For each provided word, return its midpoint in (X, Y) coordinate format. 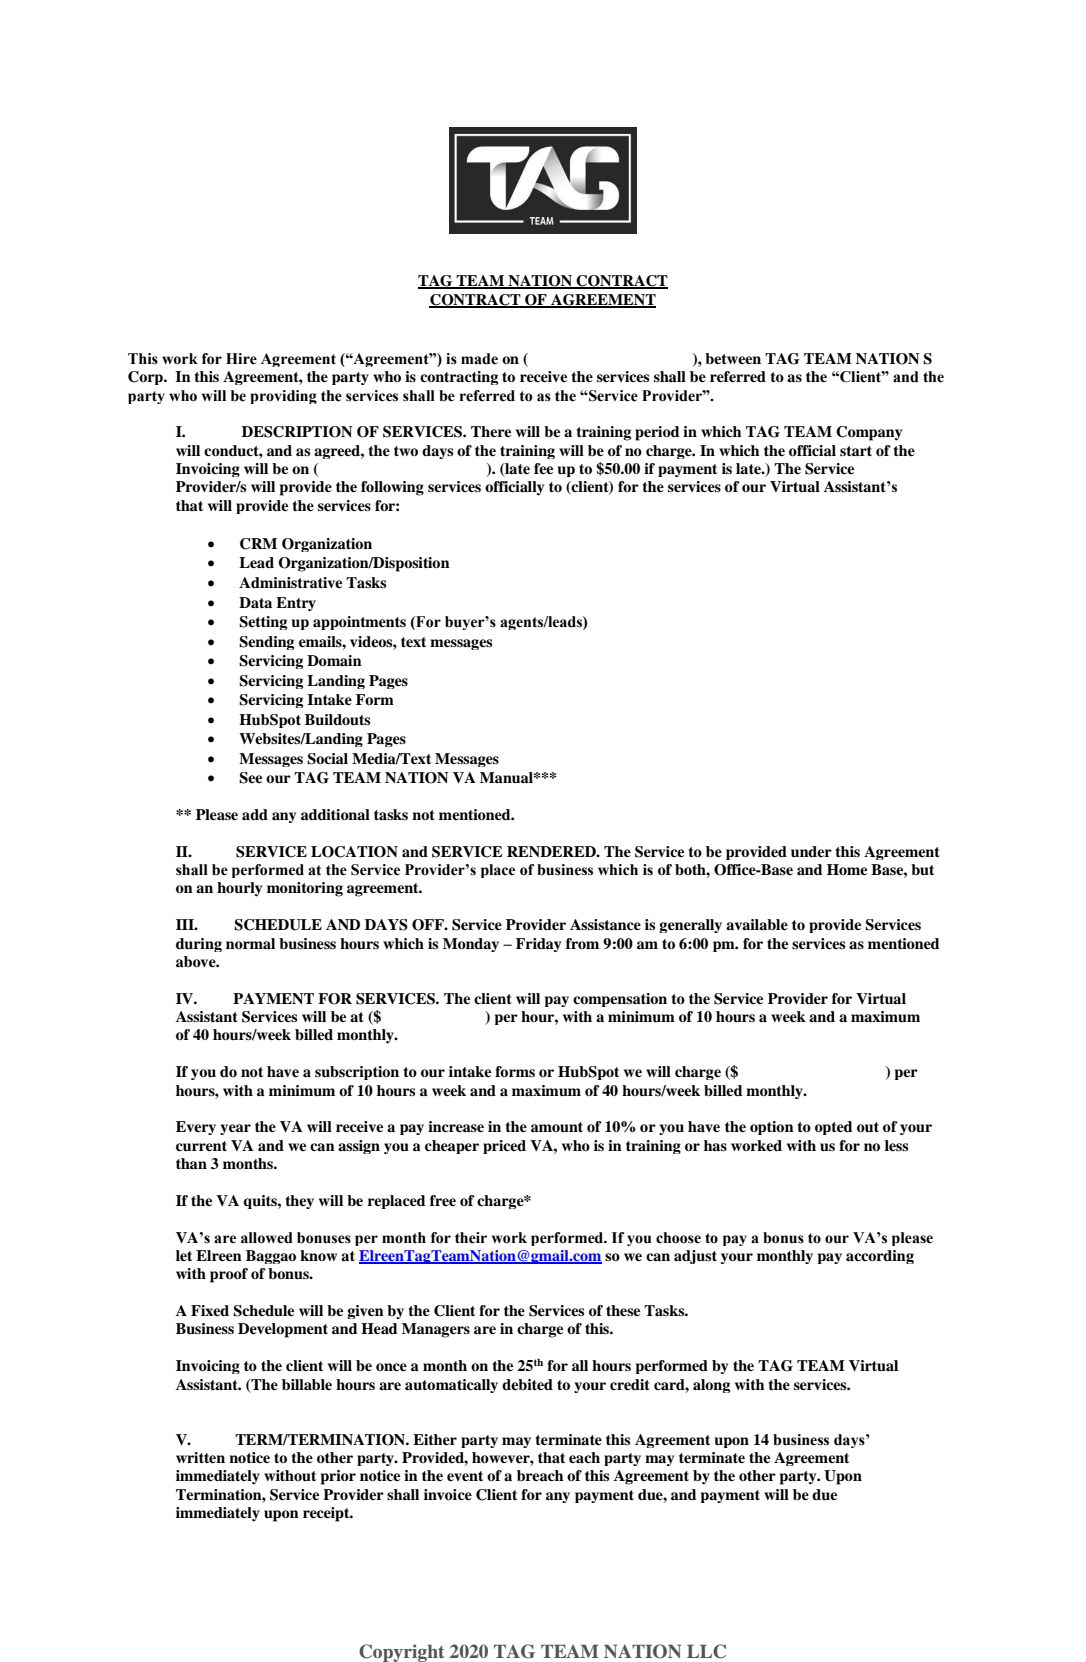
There (491, 431)
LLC (706, 1651)
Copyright (402, 1653)
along (711, 1386)
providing (284, 397)
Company (869, 433)
